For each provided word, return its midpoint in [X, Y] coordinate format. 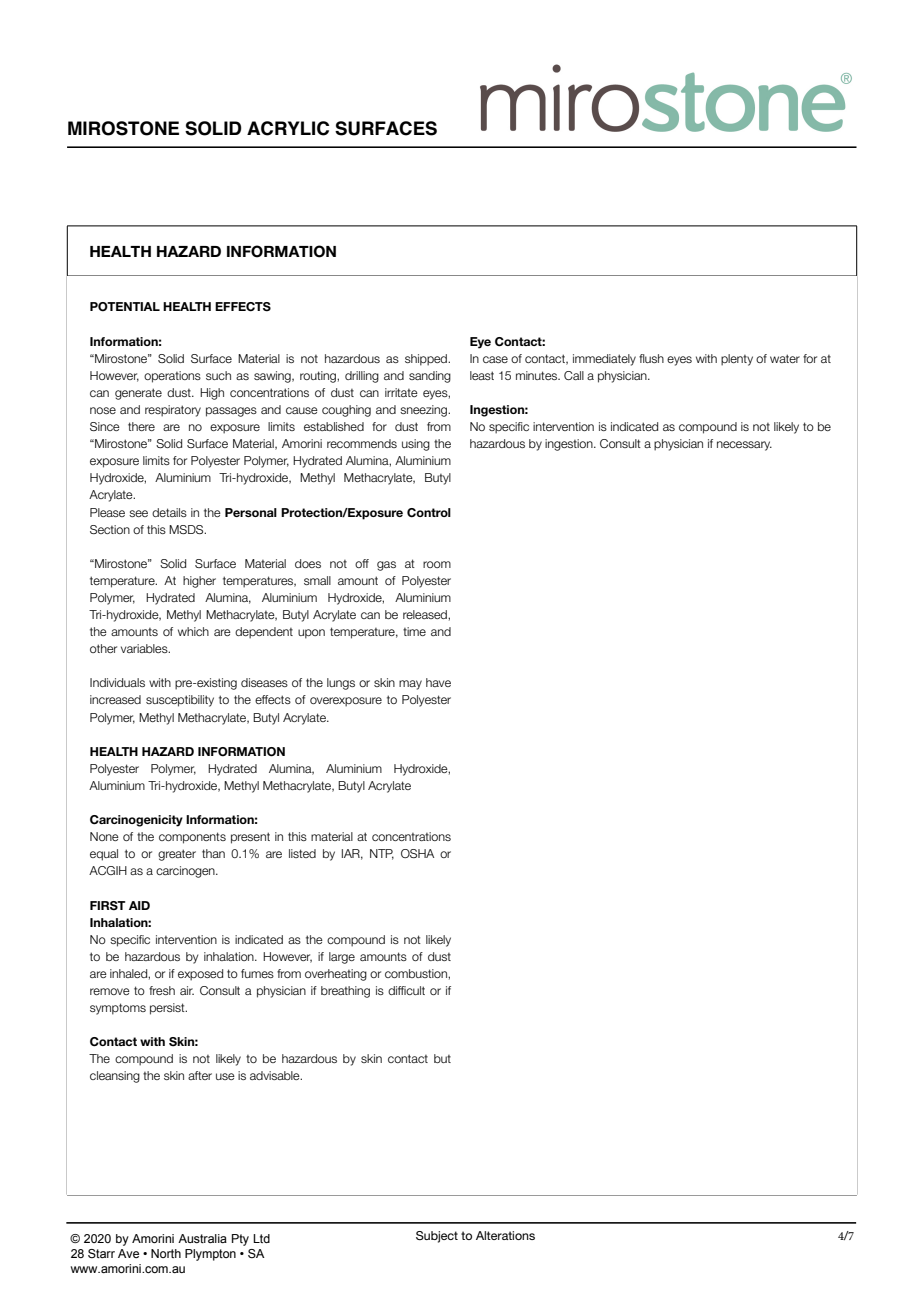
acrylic [288, 128]
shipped [427, 360]
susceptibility [180, 701]
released [426, 614]
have [438, 682]
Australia [202, 1238]
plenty [737, 360]
